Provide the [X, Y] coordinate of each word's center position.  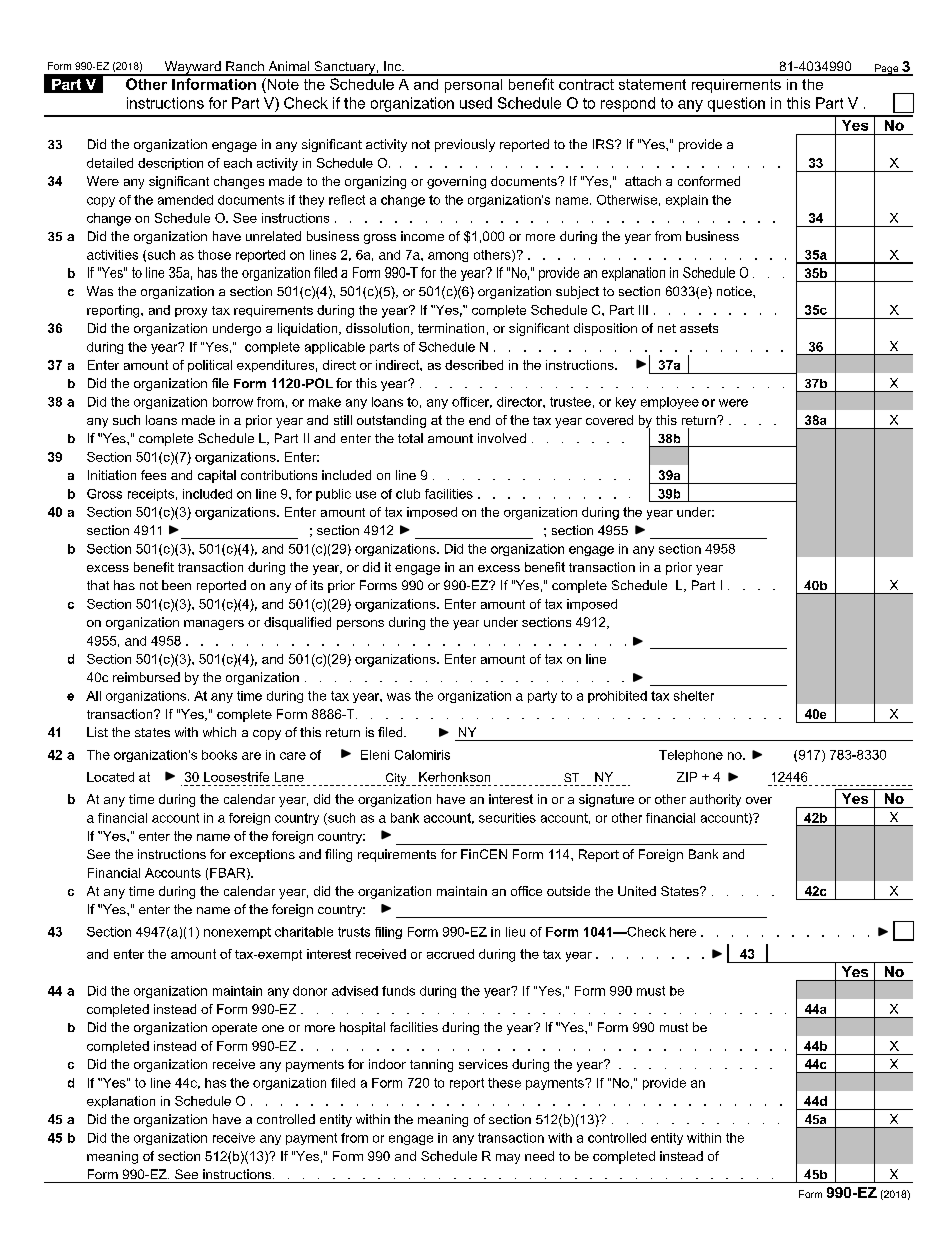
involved [502, 438]
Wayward [192, 68]
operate [234, 1029]
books [219, 755]
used [476, 103]
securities [507, 818]
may [508, 1159]
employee [670, 403]
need [539, 1156]
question [736, 104]
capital [217, 476]
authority [715, 800]
